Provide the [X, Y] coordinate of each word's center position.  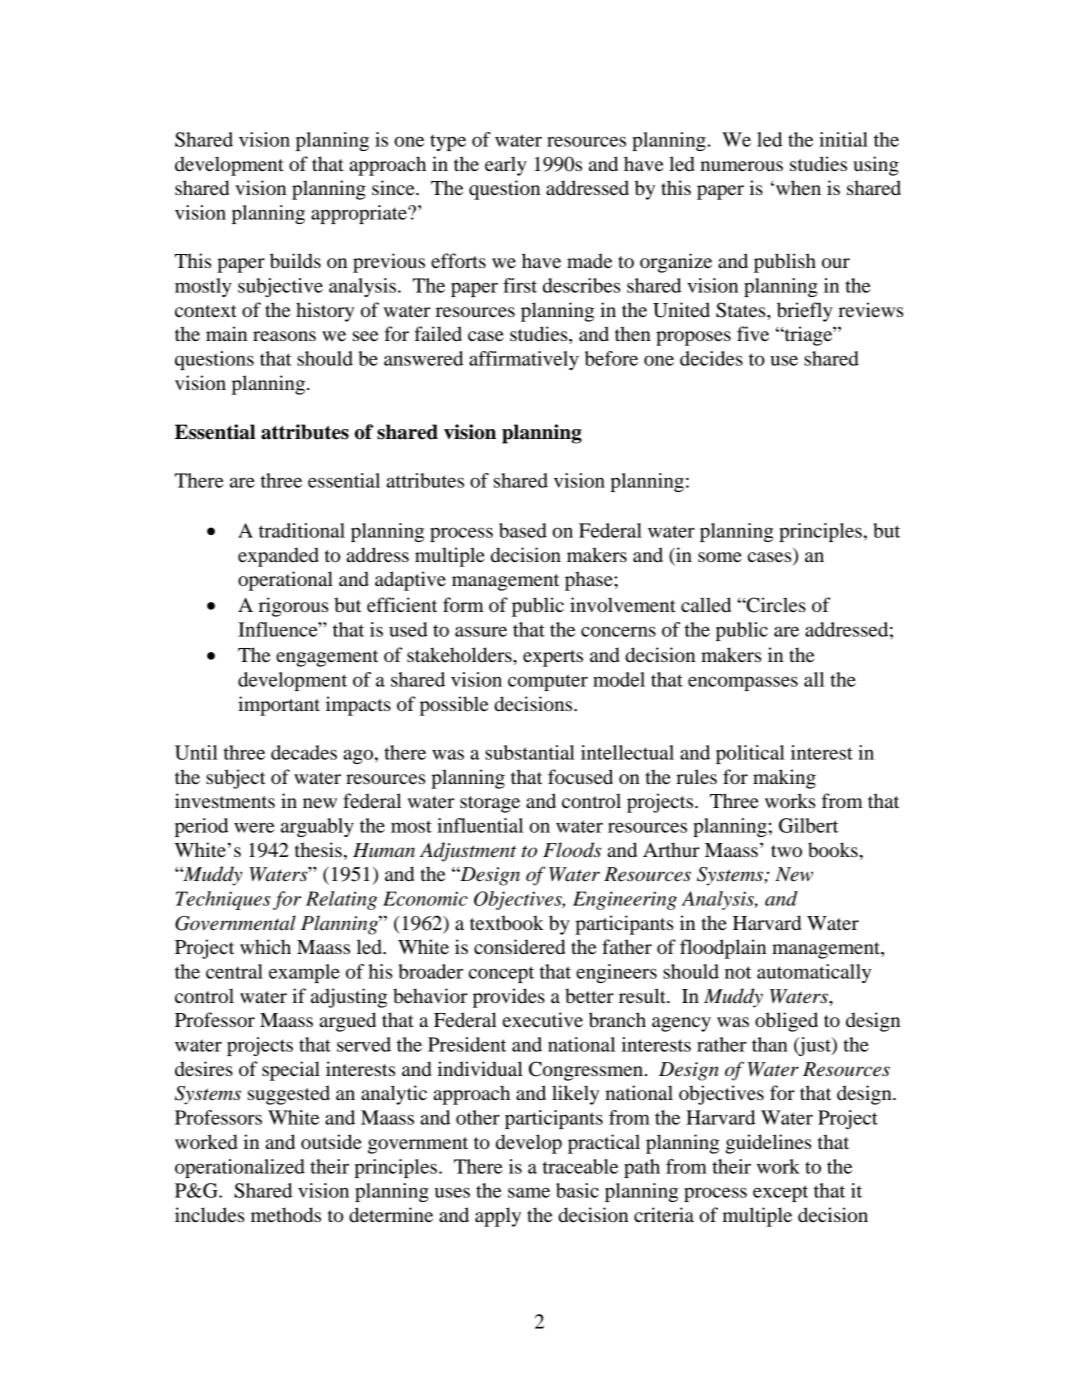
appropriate [360, 214]
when [798, 187]
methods [286, 1215]
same [529, 1192]
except [780, 1193]
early [506, 166]
